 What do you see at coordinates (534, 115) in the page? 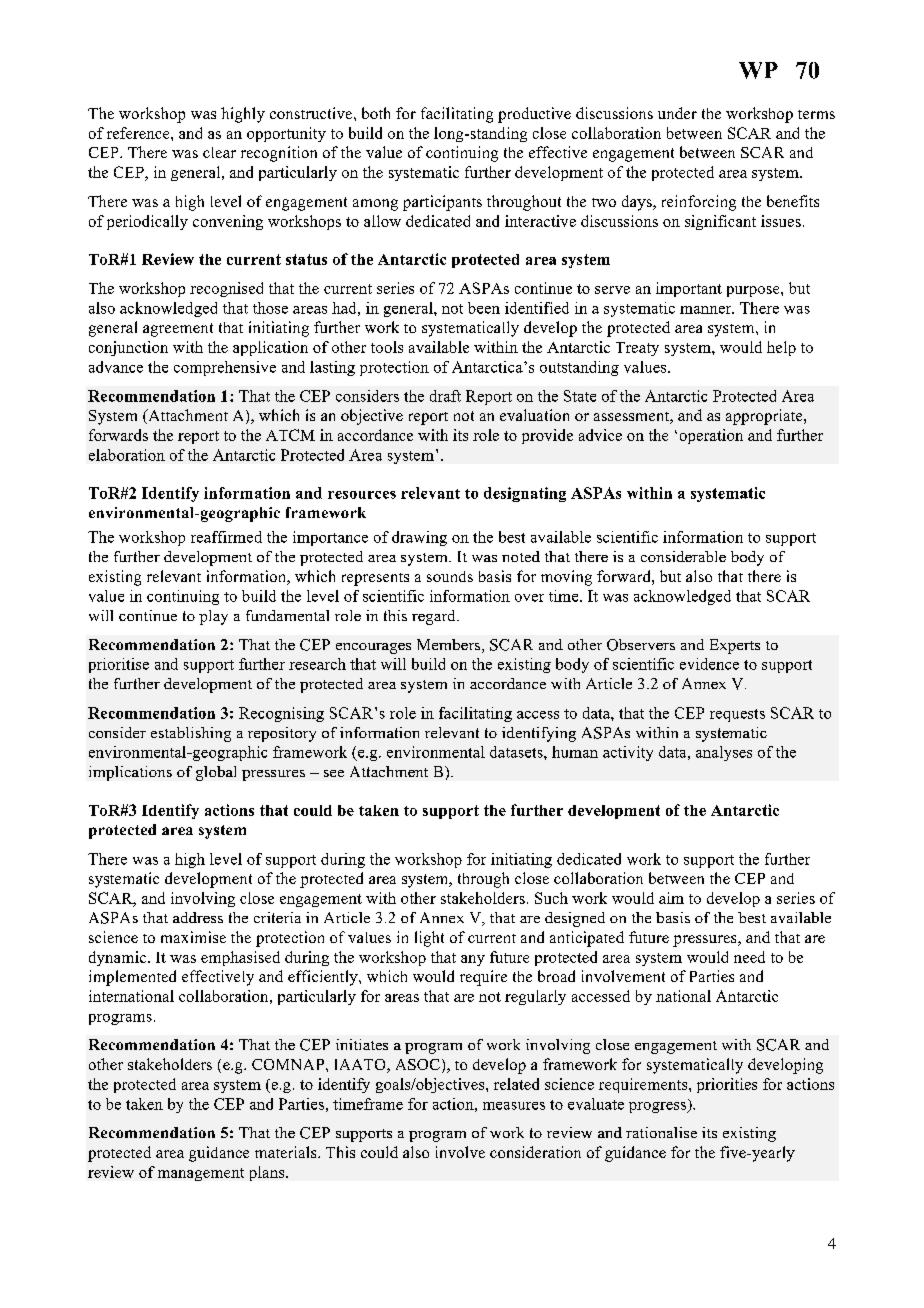
I see `productive` at bounding box center [534, 115].
